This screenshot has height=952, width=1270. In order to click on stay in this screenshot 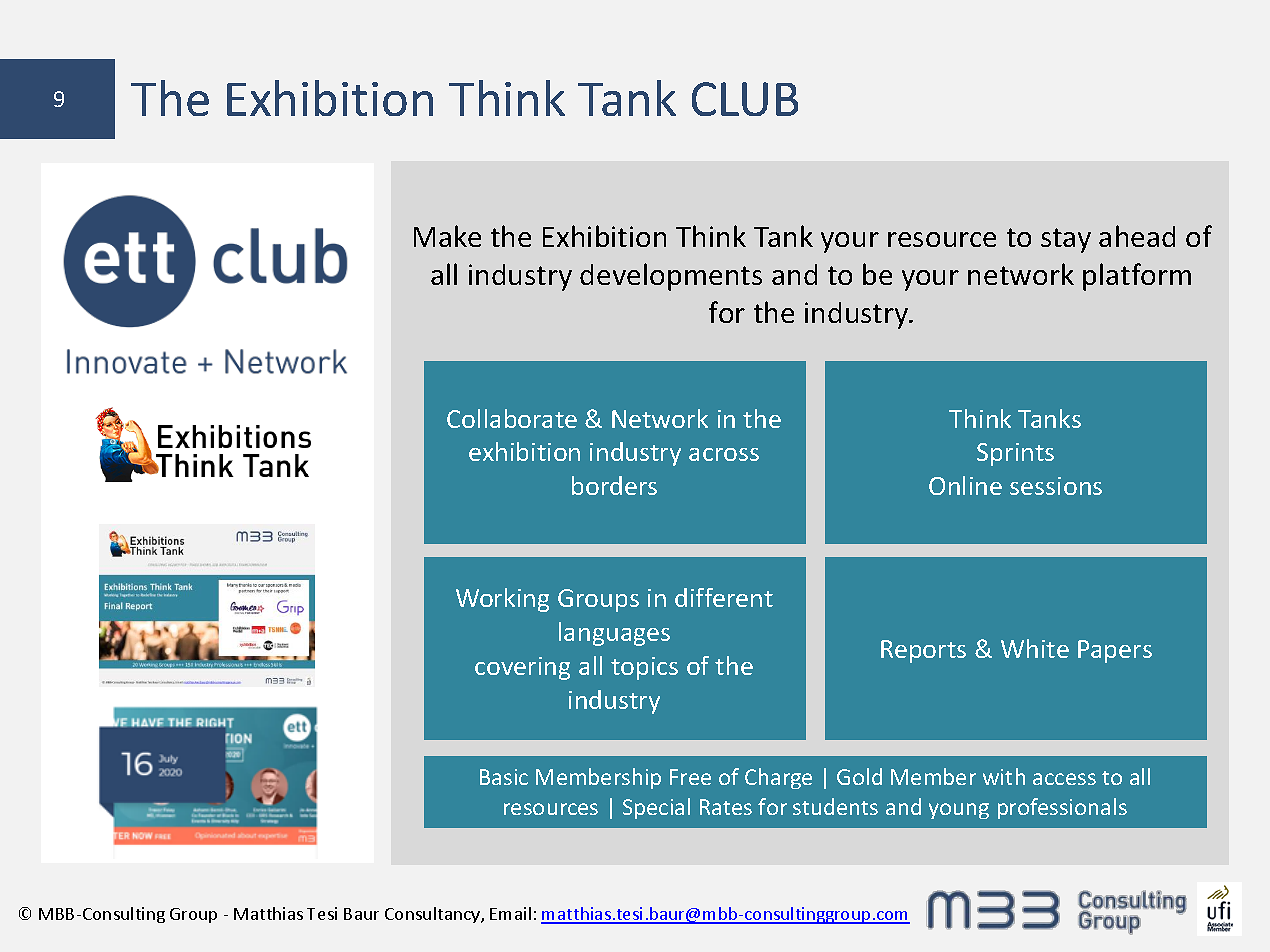, I will do `click(1066, 240)`.
